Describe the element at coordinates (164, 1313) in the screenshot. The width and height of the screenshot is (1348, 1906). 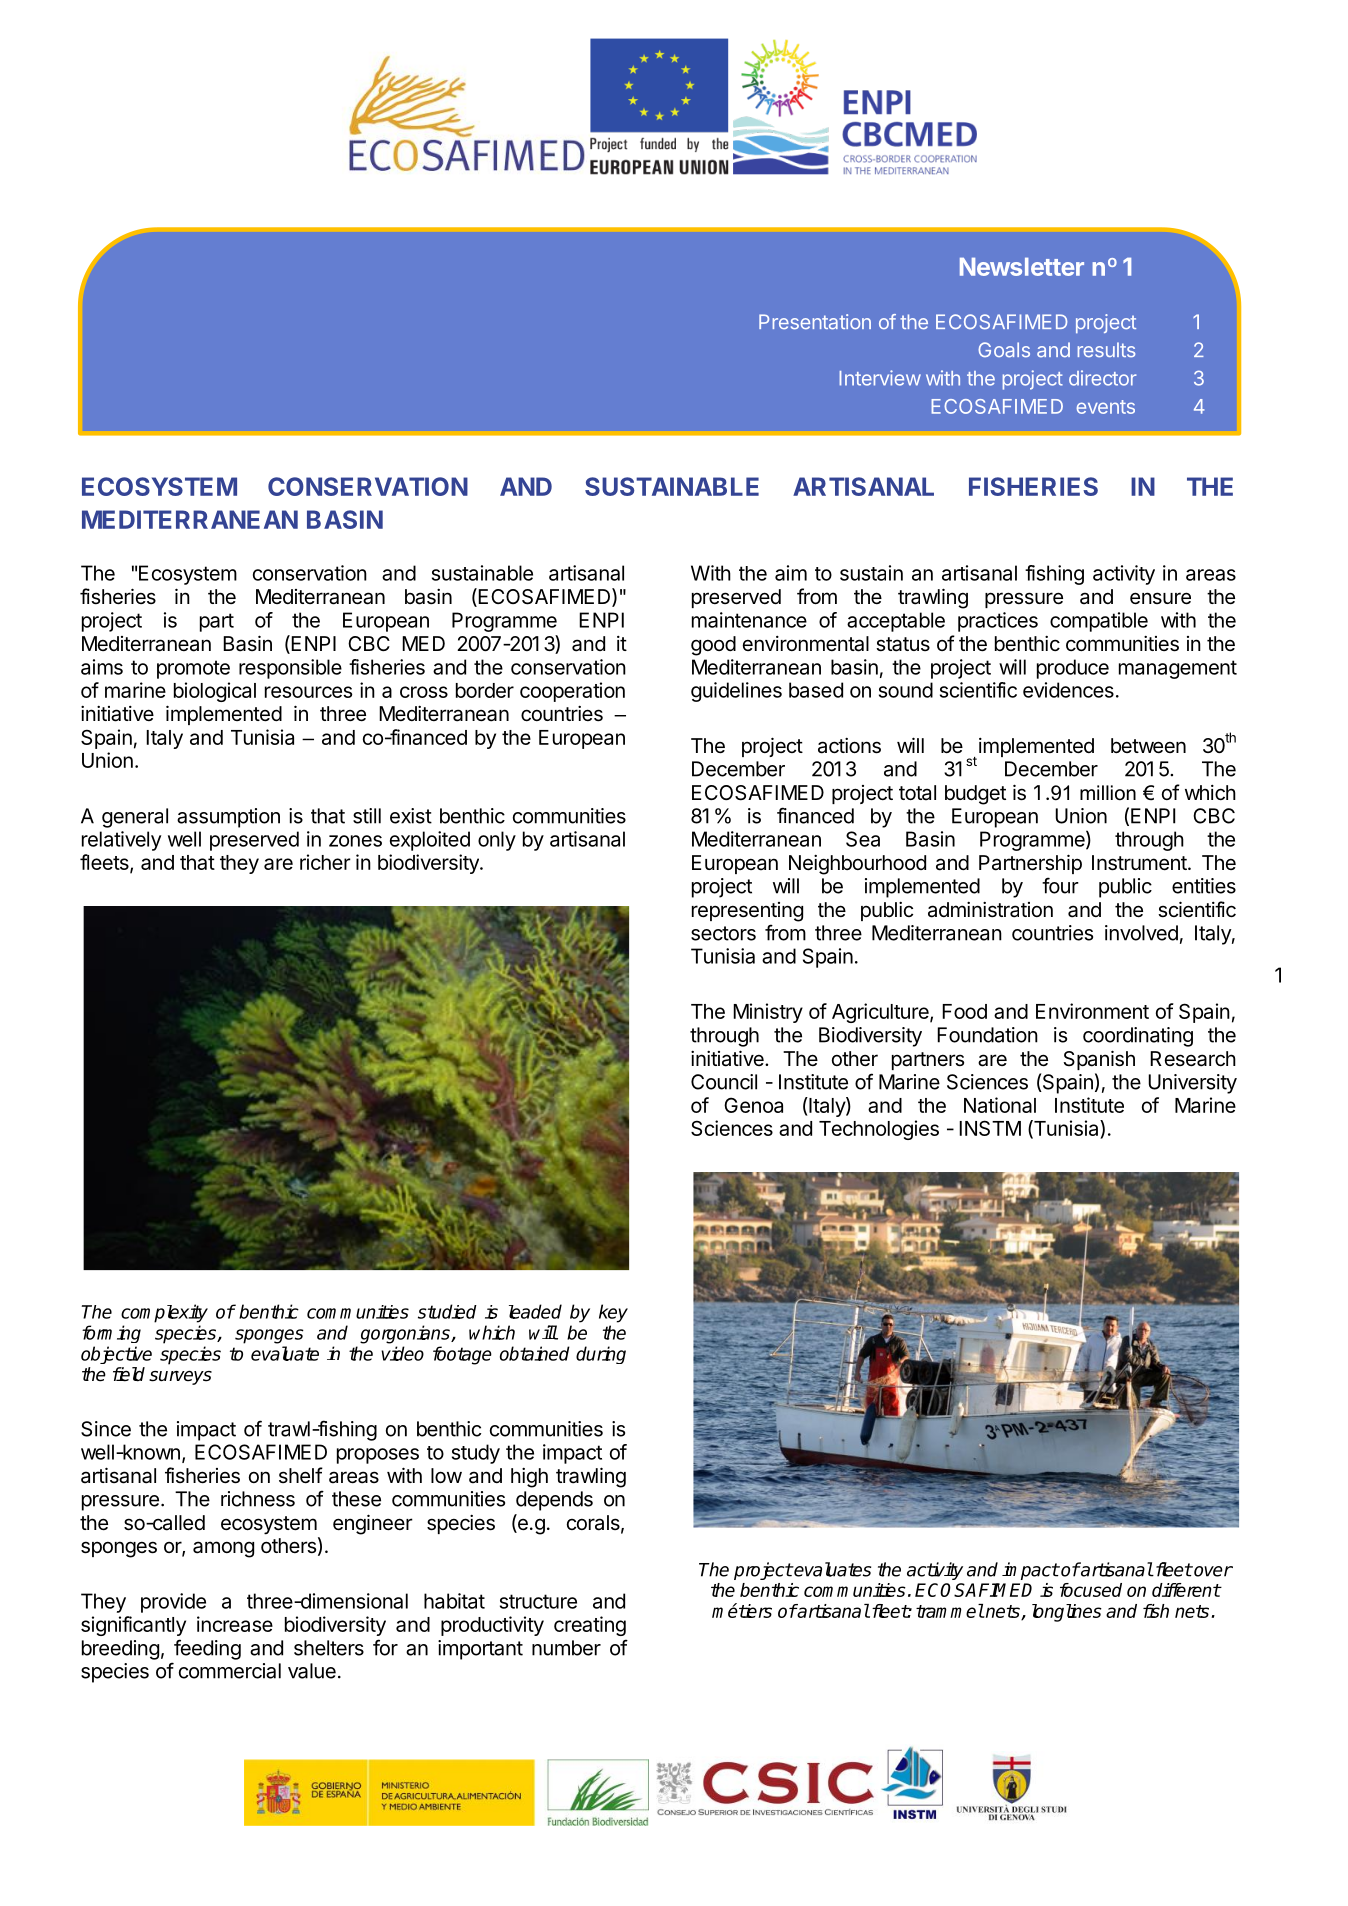
I see `complexity` at that location.
